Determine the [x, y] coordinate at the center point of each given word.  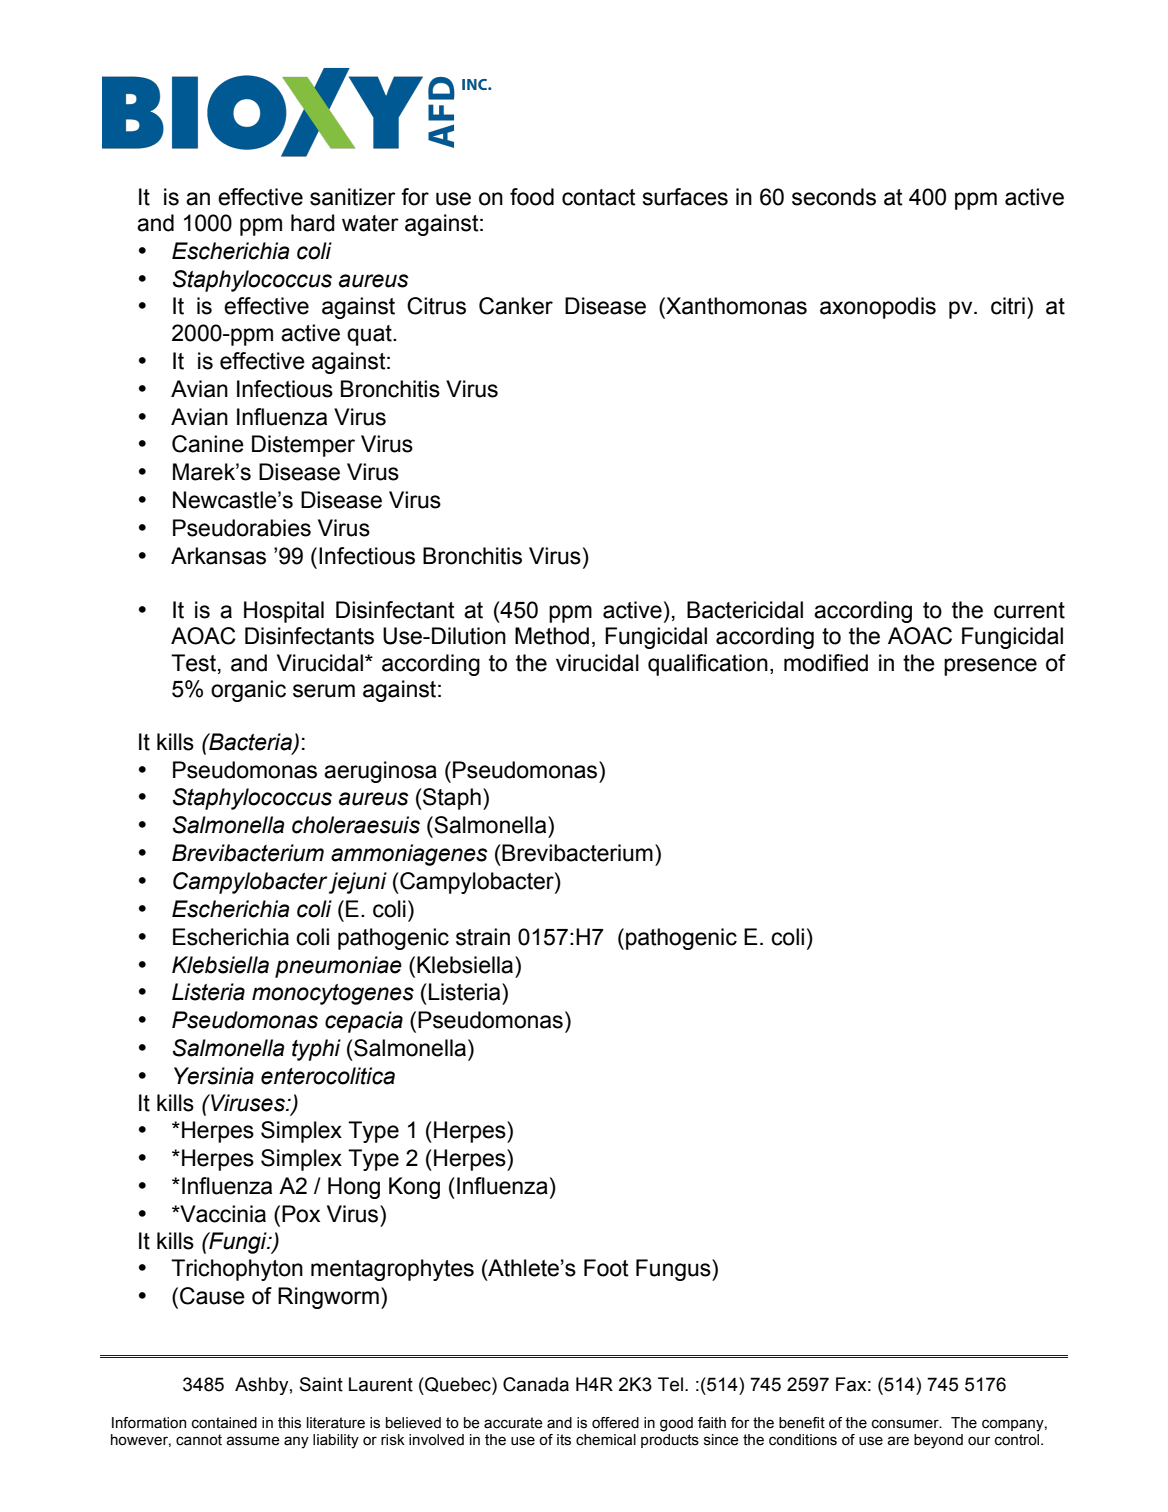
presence [990, 667]
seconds [834, 197]
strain [483, 937]
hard [313, 223]
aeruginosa [380, 772]
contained [224, 1423]
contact [599, 197]
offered [615, 1423]
